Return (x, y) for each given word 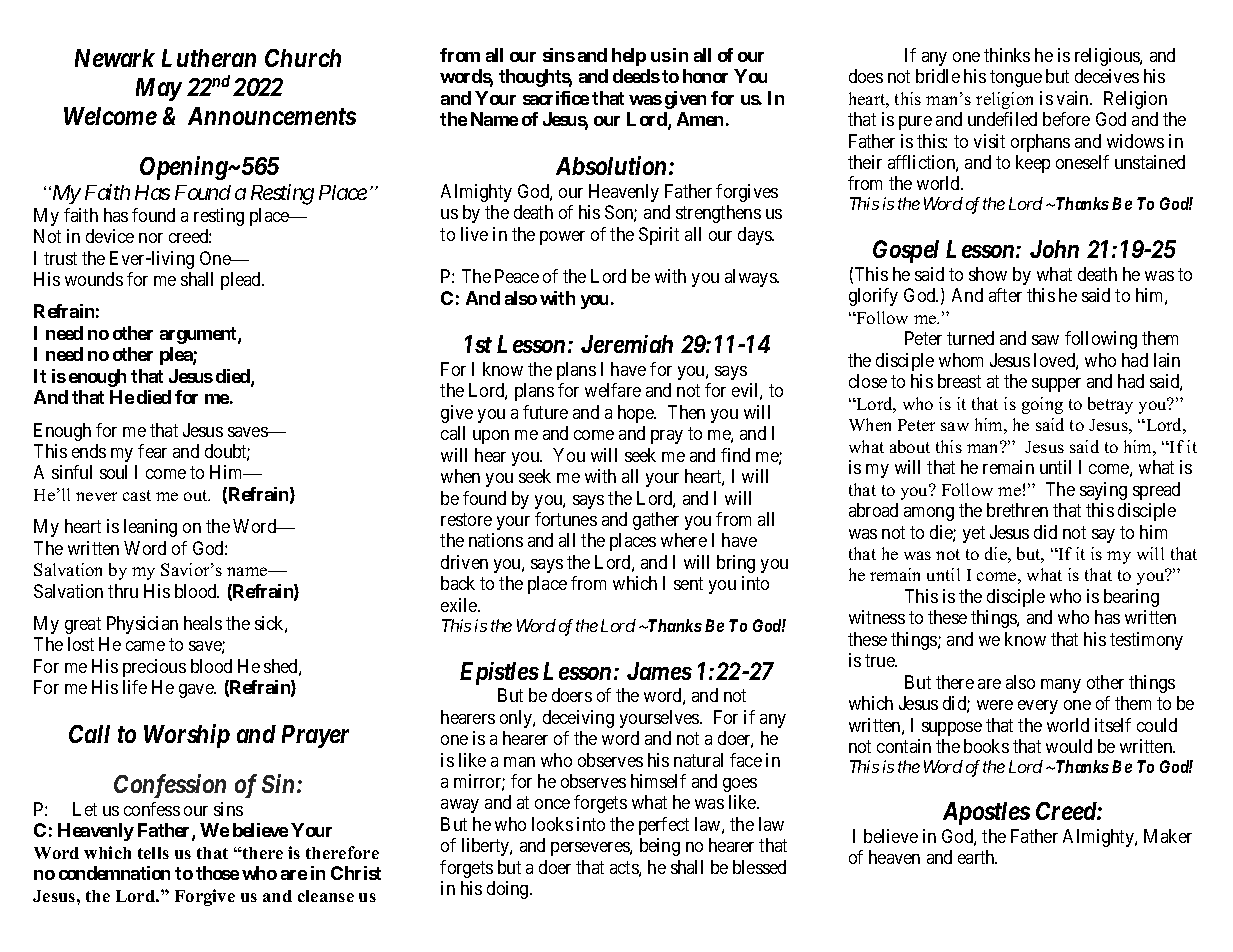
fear (152, 451)
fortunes (566, 519)
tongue (1016, 78)
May (159, 89)
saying (1103, 491)
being (660, 847)
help (629, 57)
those (217, 873)
